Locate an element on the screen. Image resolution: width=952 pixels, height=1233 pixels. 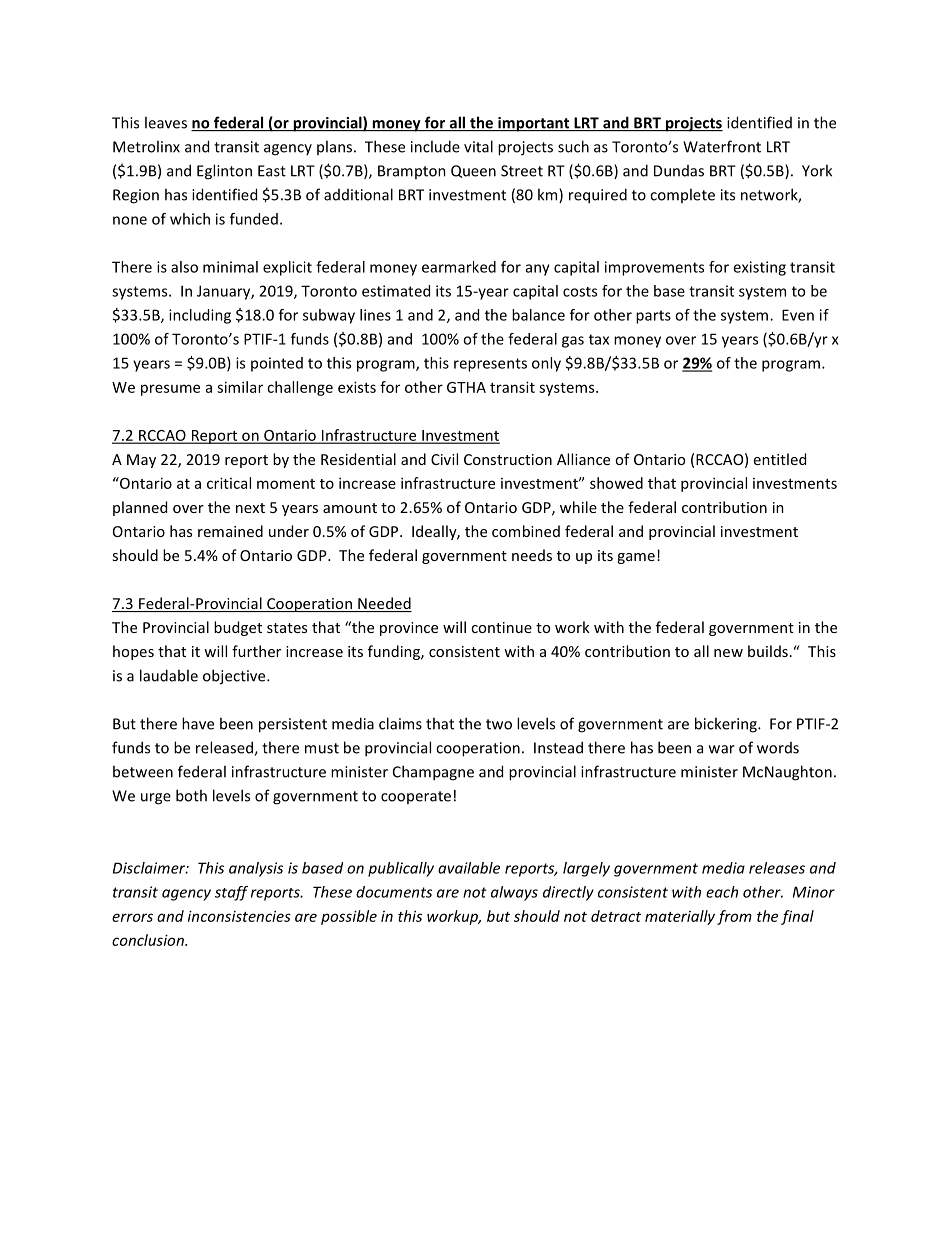
continue is located at coordinates (501, 627).
